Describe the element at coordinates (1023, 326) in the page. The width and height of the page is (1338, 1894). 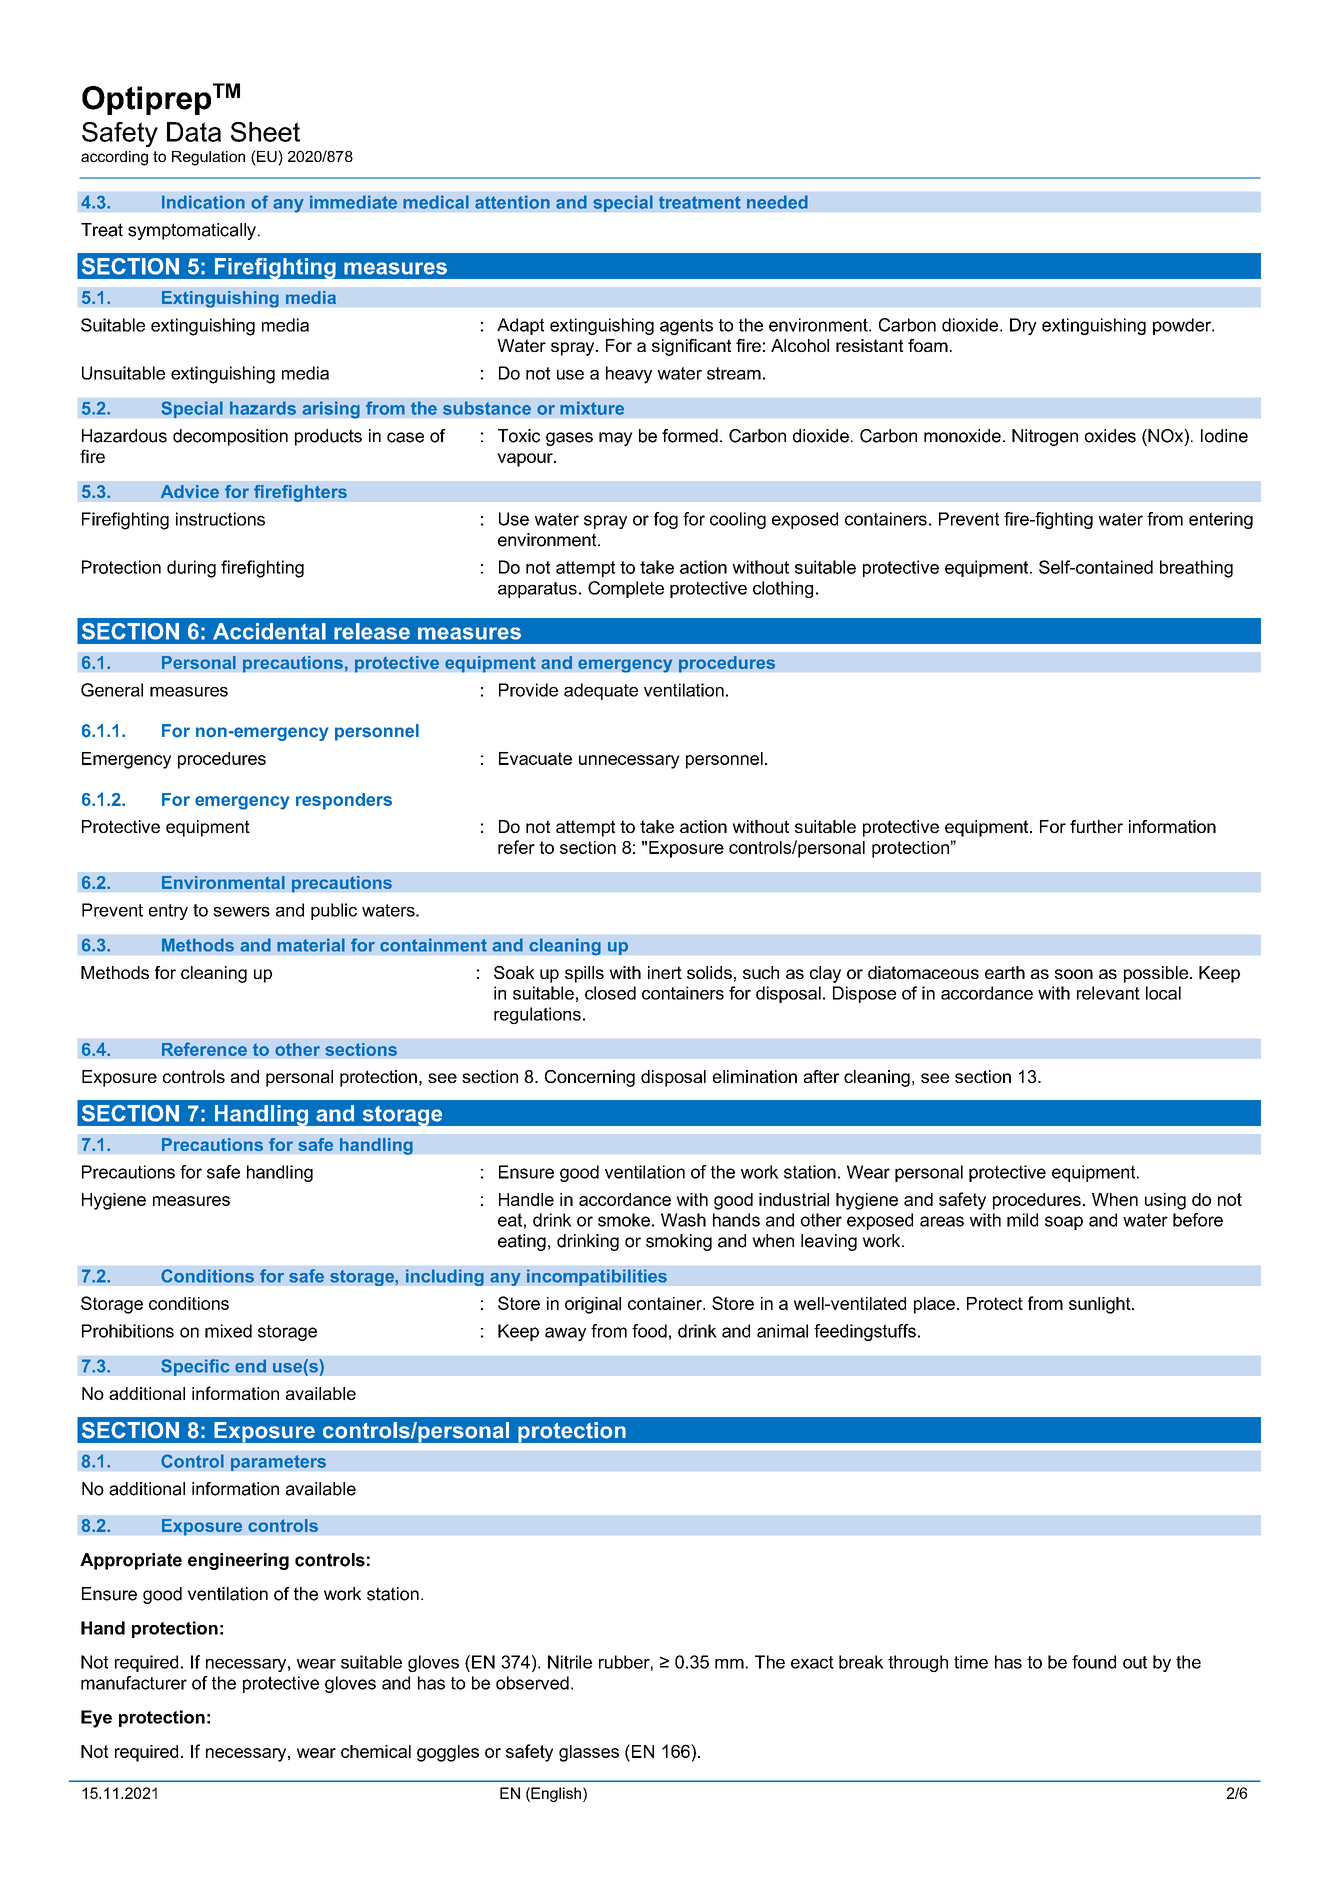
I see `Dry` at that location.
